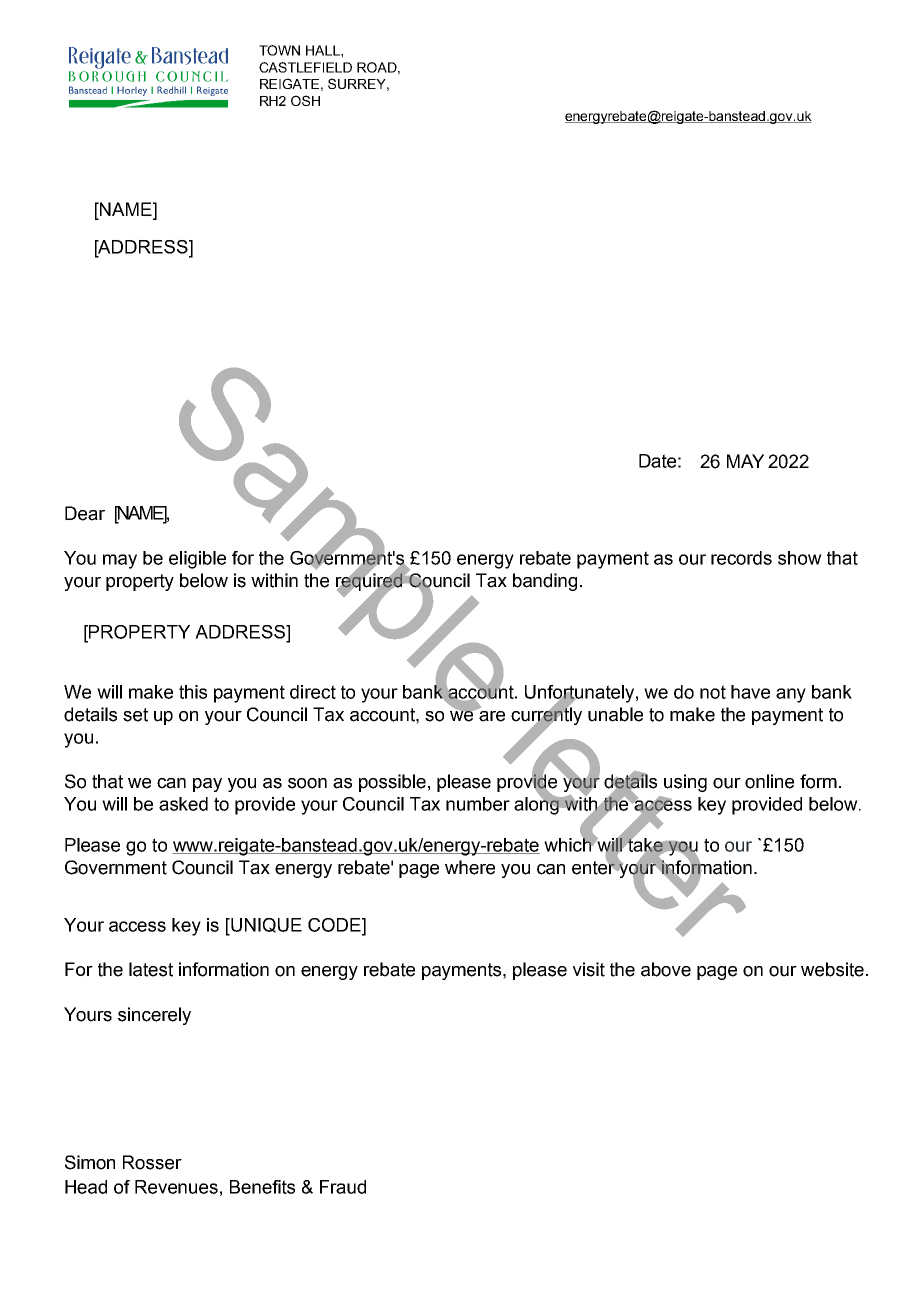  I want to click on OSH, so click(305, 100).
